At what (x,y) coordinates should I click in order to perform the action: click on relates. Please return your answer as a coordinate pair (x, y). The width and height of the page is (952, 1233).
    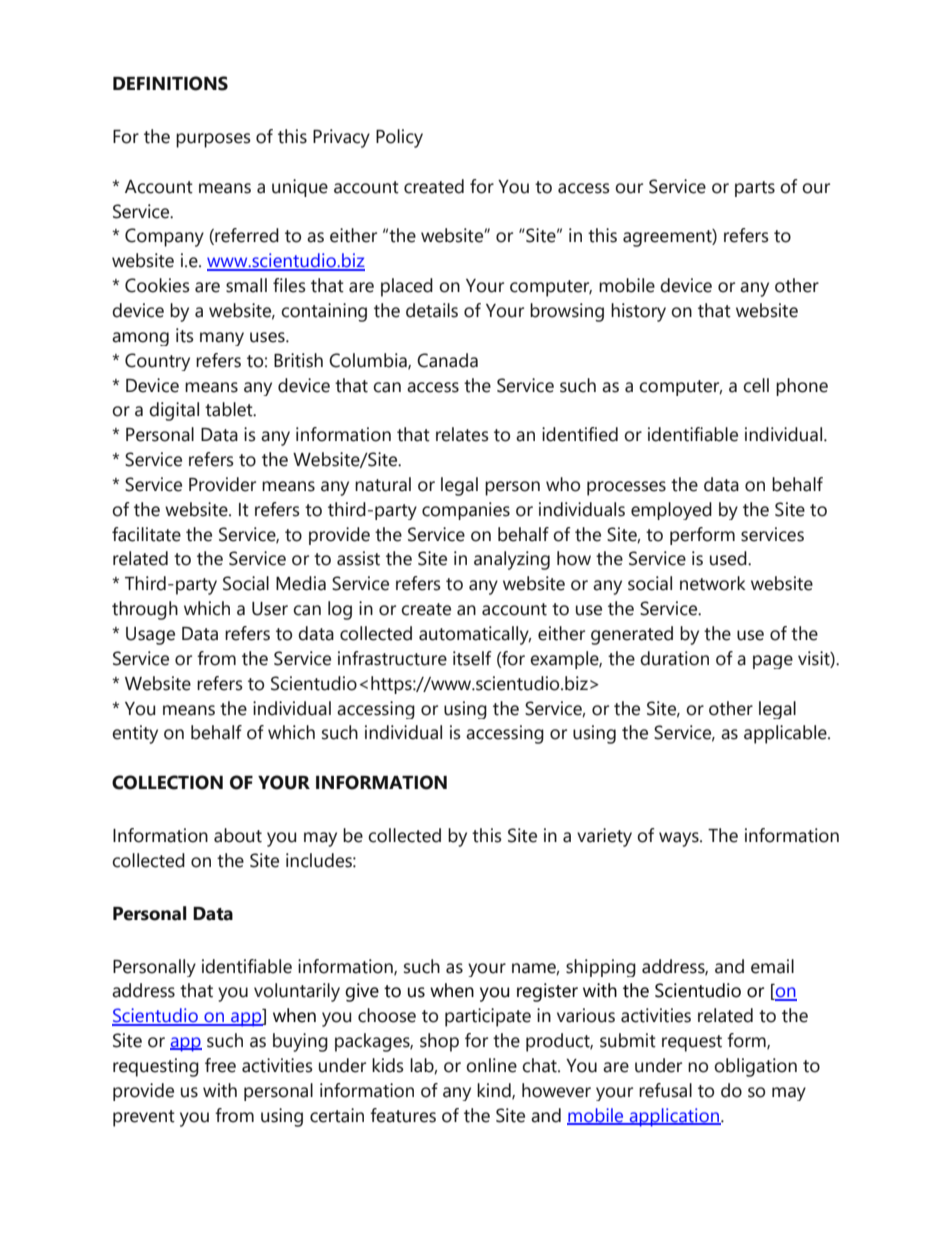
    Looking at the image, I should click on (462, 434).
